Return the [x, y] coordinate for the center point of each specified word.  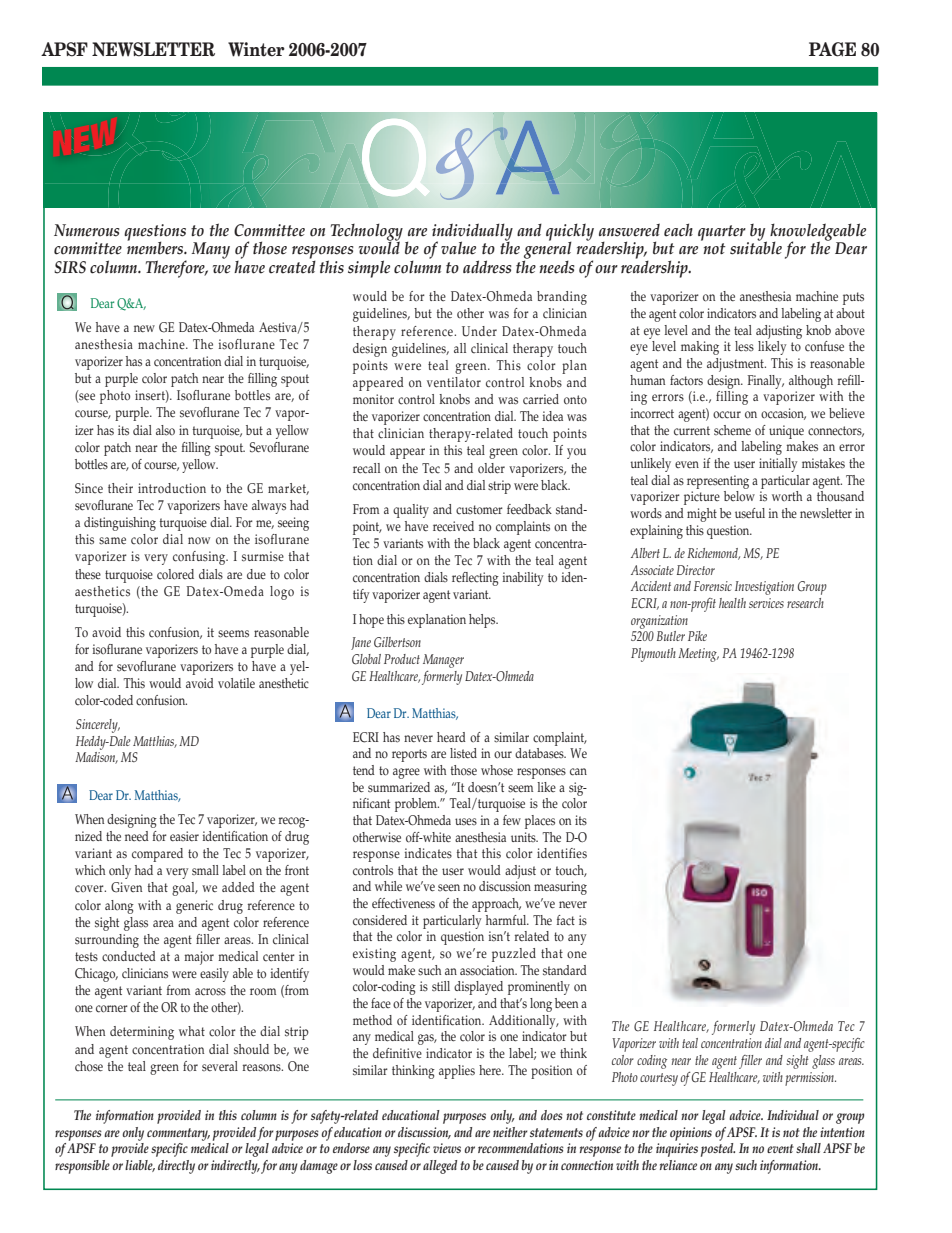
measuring [560, 888]
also [165, 430]
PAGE [832, 49]
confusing [200, 558]
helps [483, 621]
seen [449, 887]
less [744, 346]
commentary [178, 1134]
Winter [256, 49]
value [458, 248]
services [766, 603]
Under [479, 331]
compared [157, 855]
